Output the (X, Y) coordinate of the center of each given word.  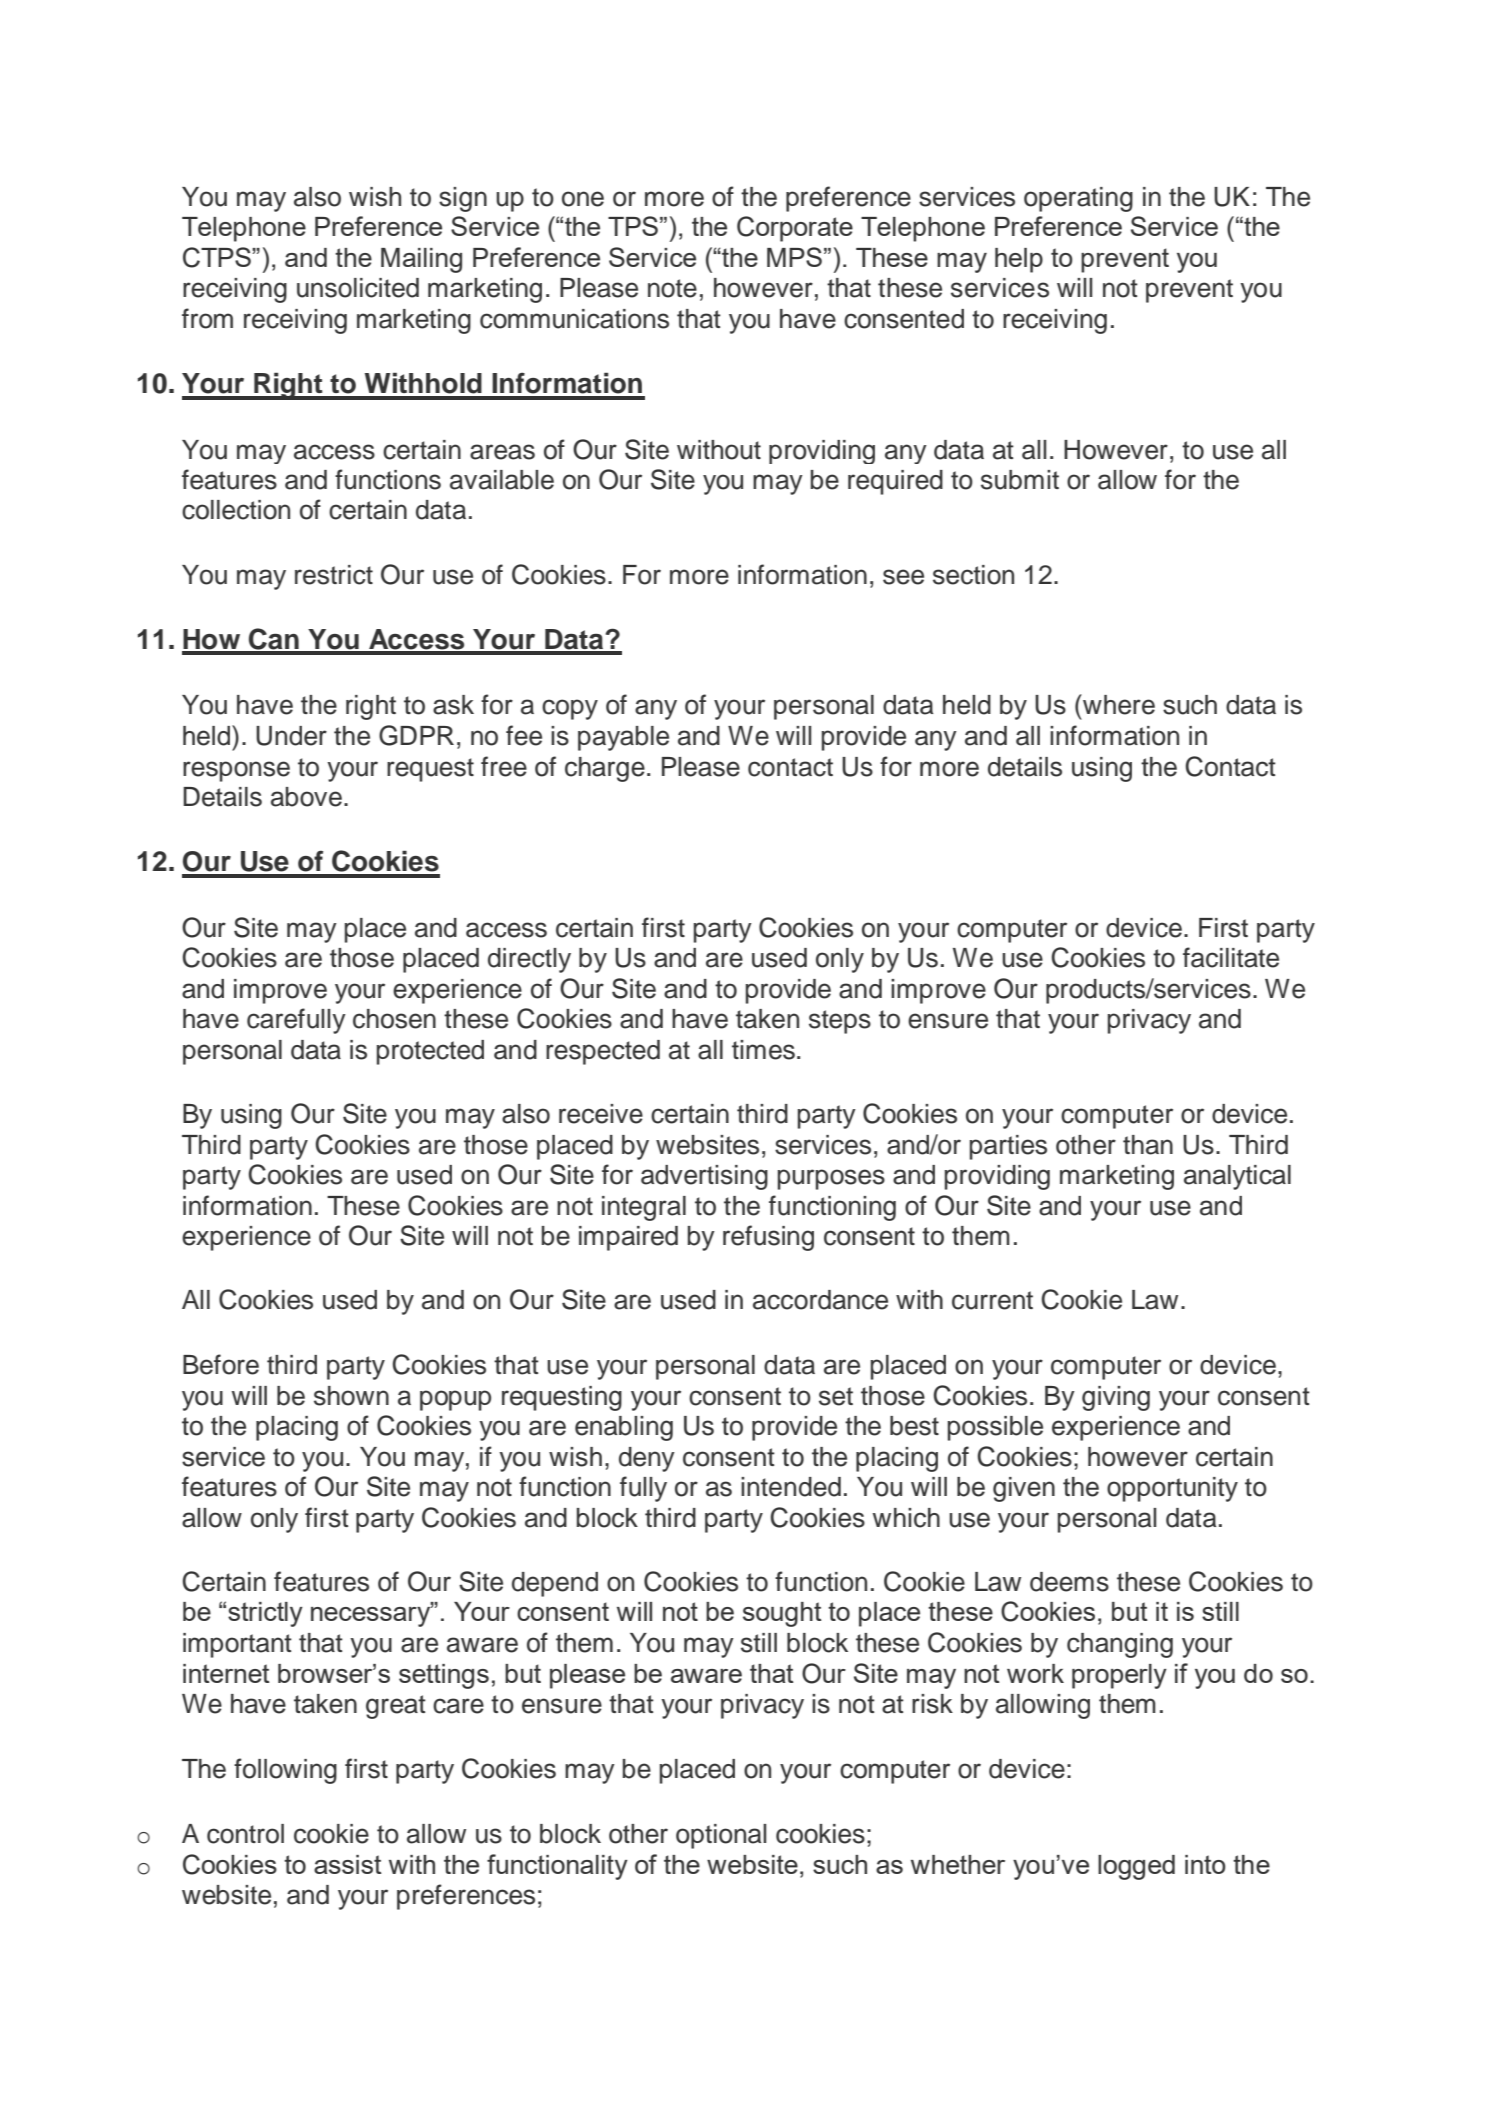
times (763, 1050)
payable (623, 738)
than (1148, 1145)
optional (721, 1836)
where (1118, 704)
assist (347, 1864)
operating (1078, 199)
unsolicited (358, 288)
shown (351, 1396)
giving (1116, 1398)
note (672, 288)
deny (647, 1459)
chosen (394, 1019)
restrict (334, 575)
